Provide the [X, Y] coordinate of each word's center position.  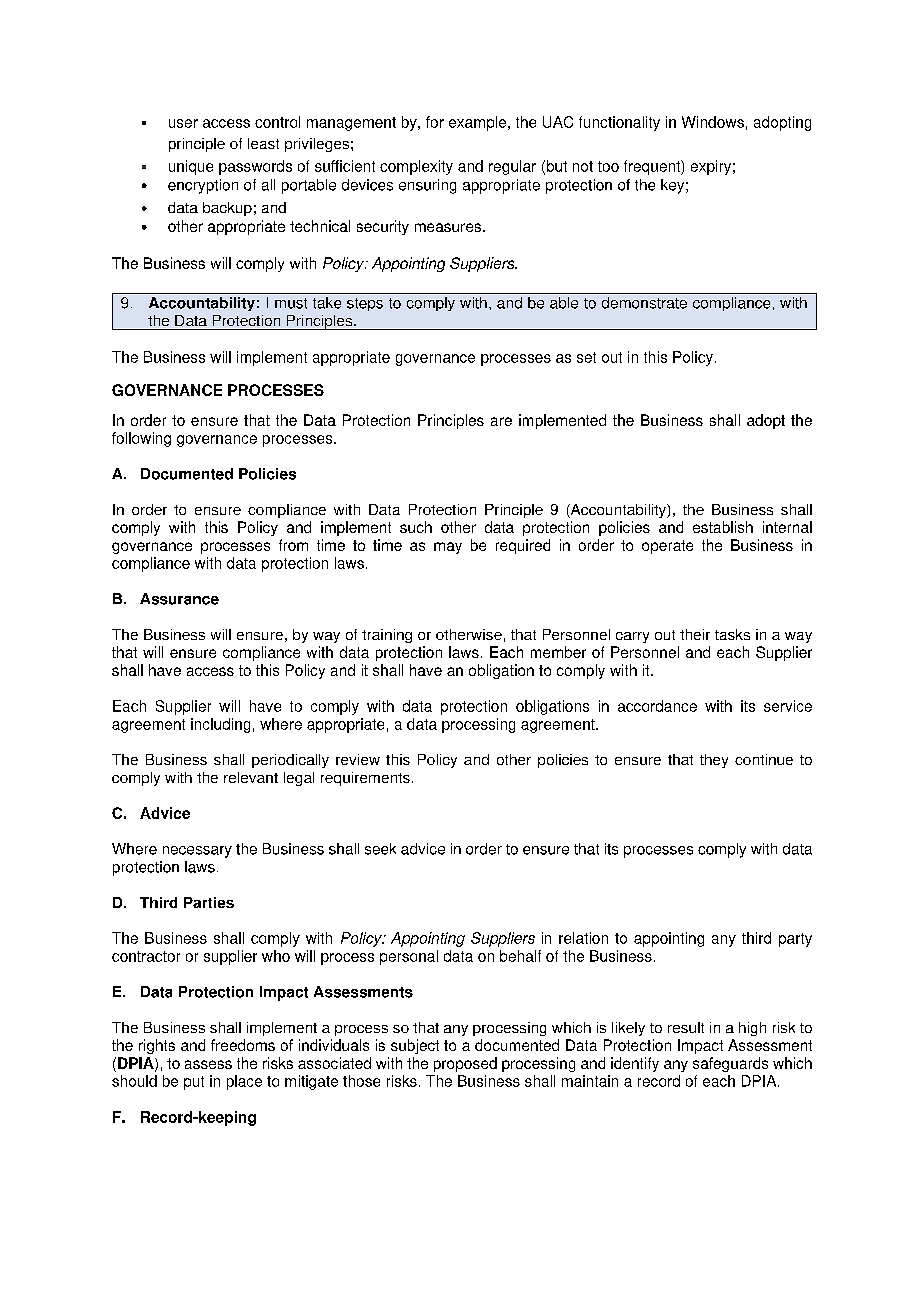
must [291, 303]
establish [723, 527]
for [435, 122]
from [293, 545]
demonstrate [644, 303]
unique [191, 167]
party [795, 940]
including [220, 725]
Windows [713, 122]
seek [380, 849]
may [448, 548]
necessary [197, 852]
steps [365, 304]
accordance [657, 706]
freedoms [243, 1045]
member [558, 652]
